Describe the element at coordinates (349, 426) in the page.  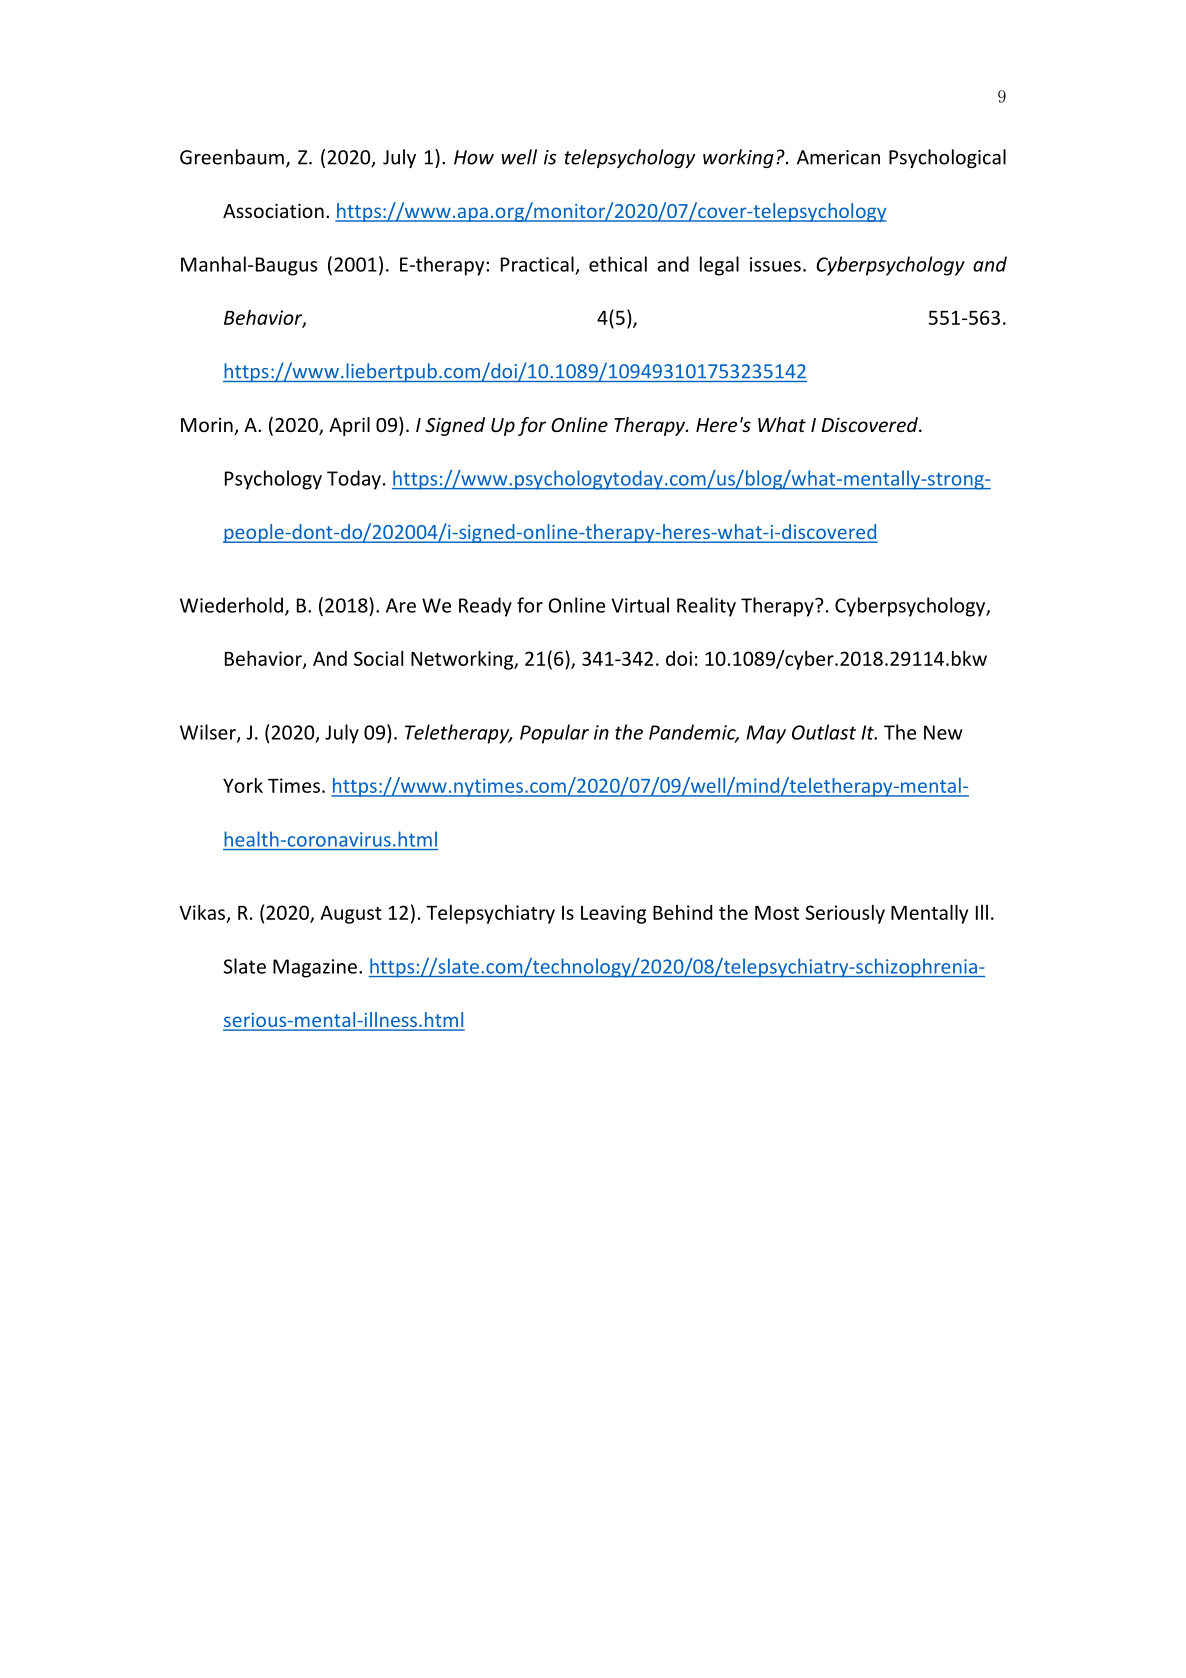
I see `April` at that location.
